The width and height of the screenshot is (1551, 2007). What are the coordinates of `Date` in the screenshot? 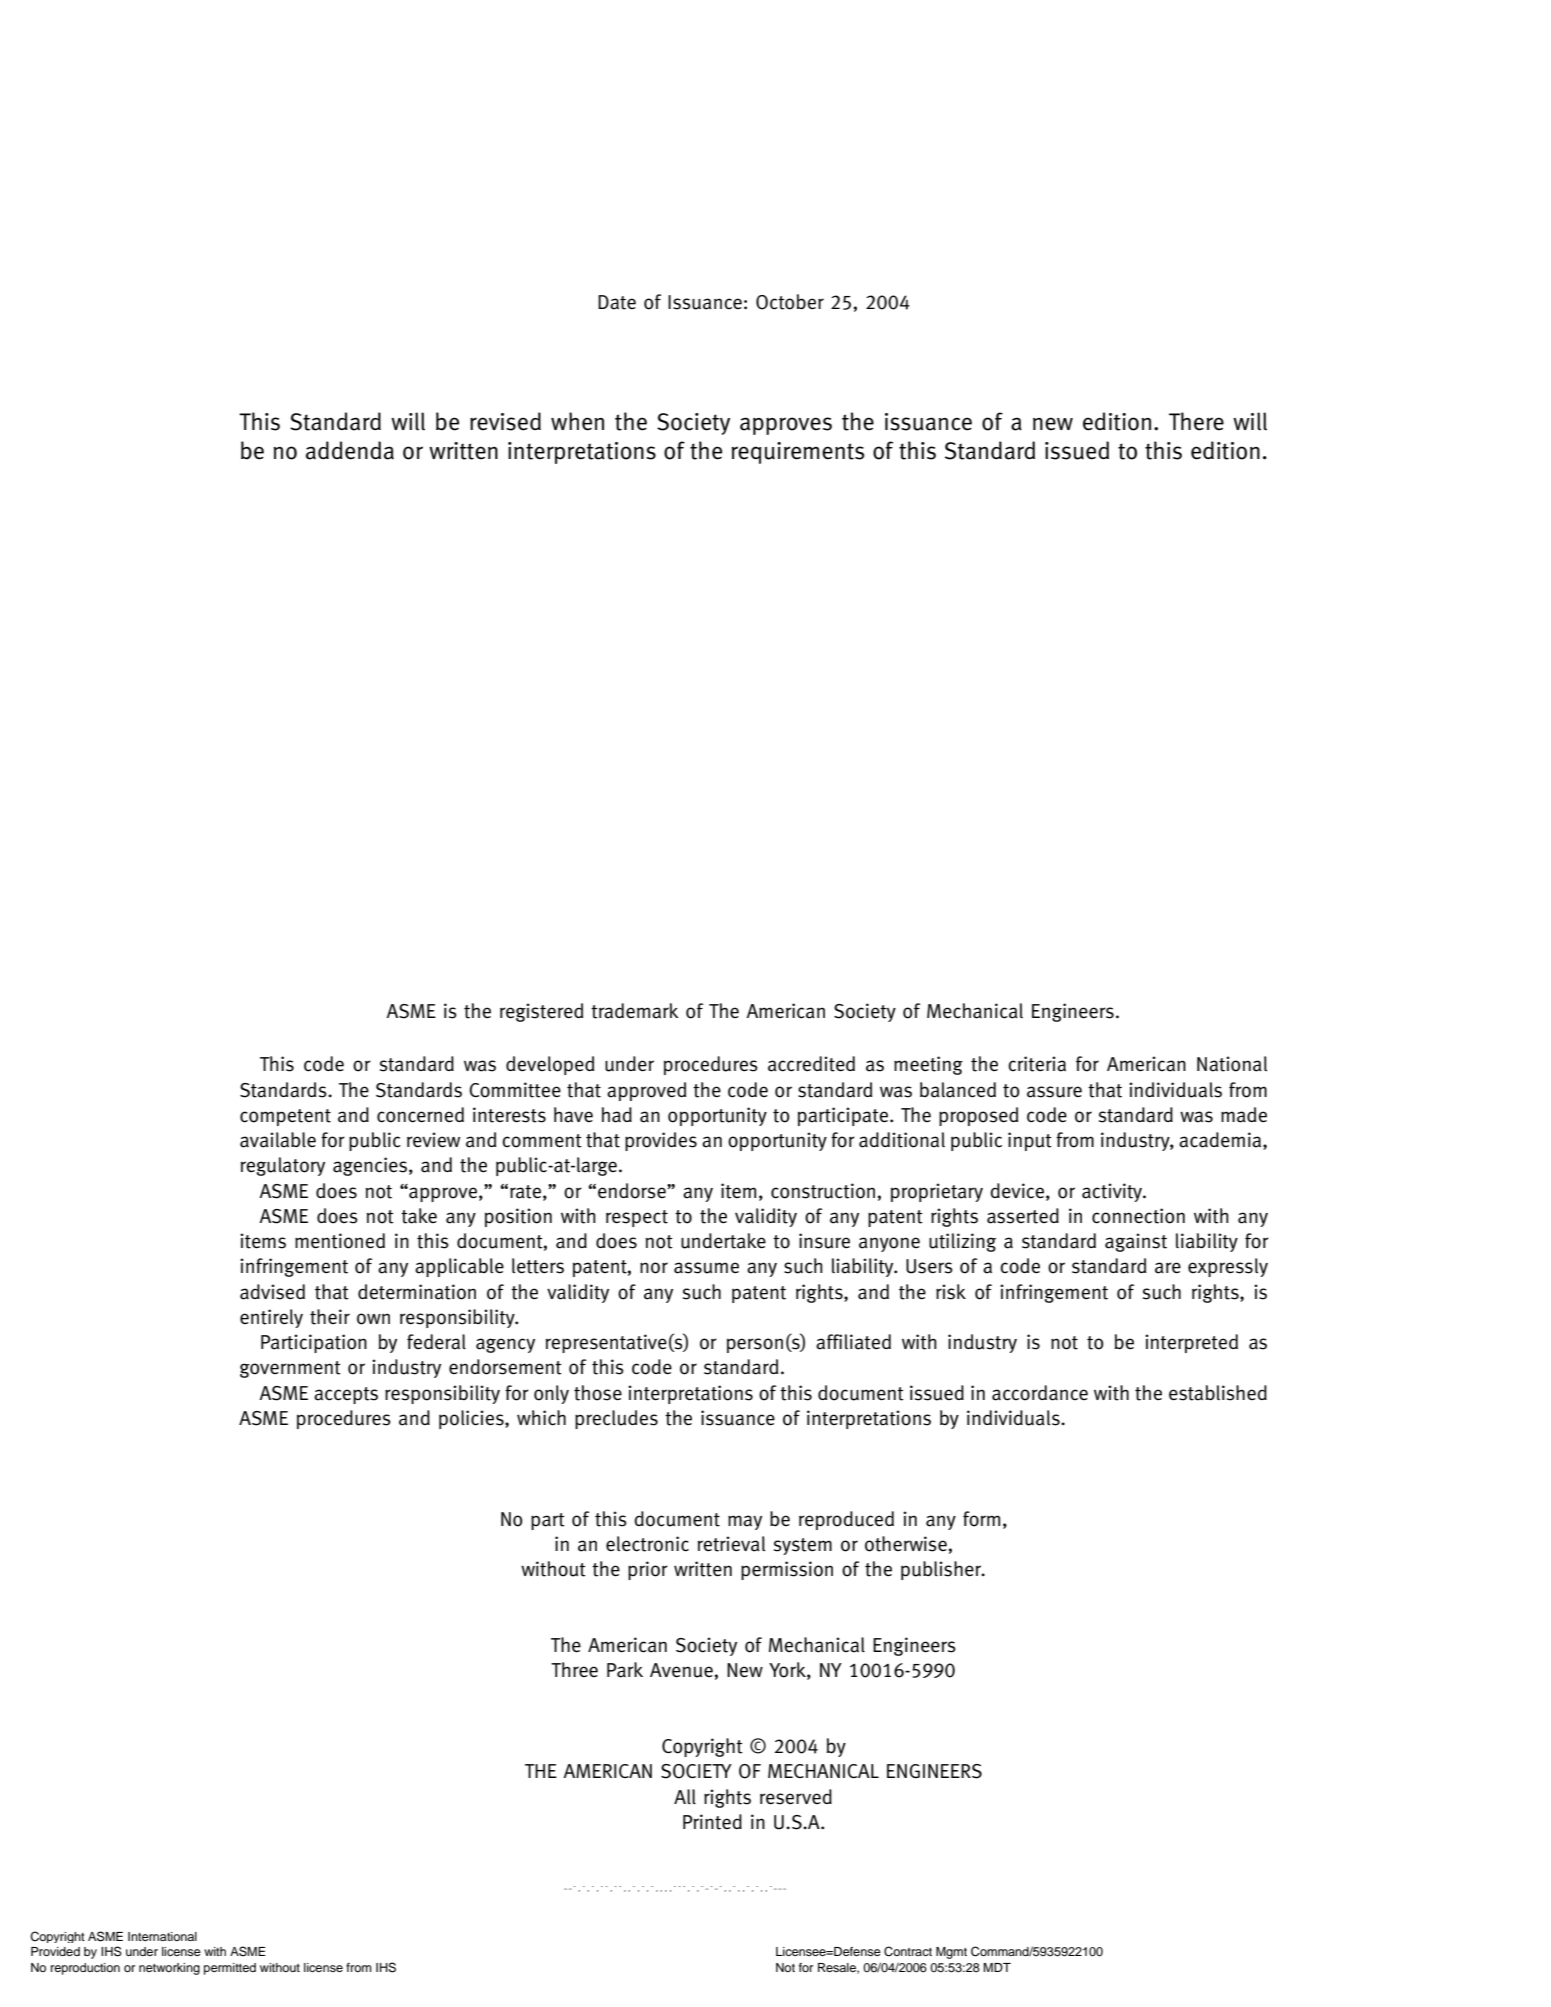 It's located at (617, 302).
